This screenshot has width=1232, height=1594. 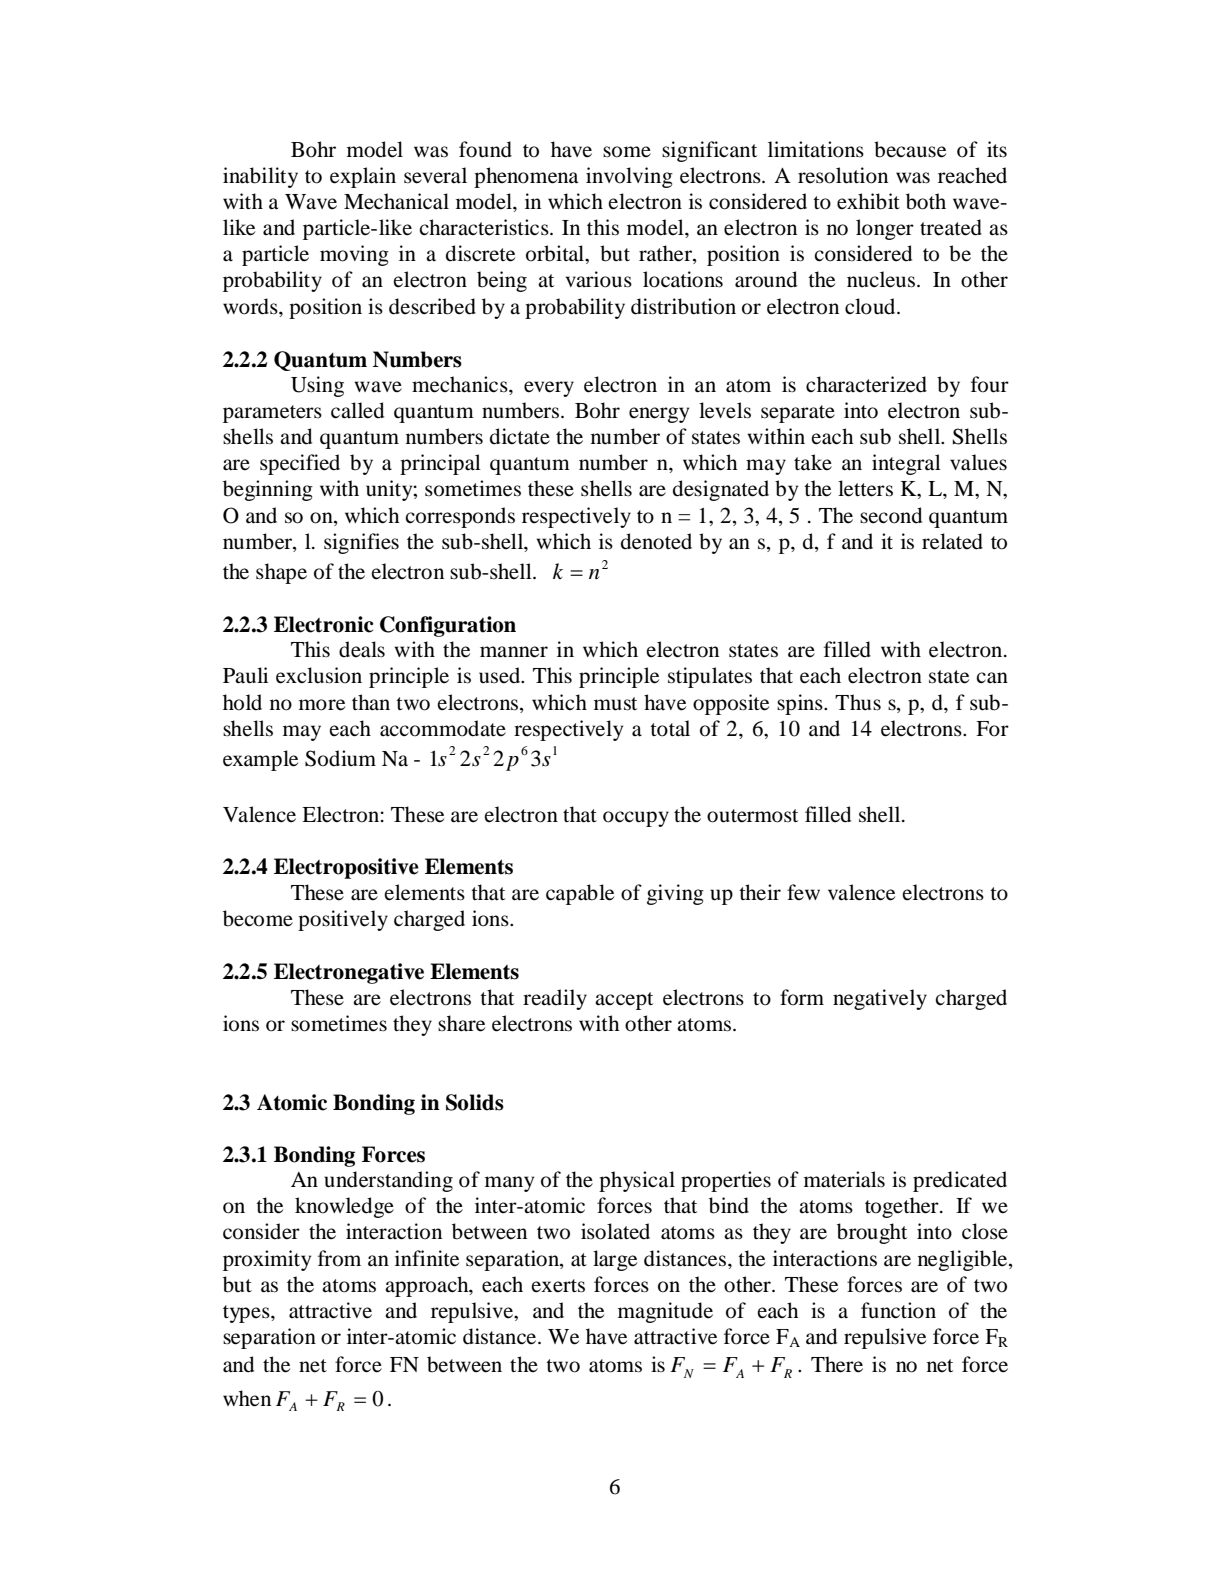 What do you see at coordinates (247, 1398) in the screenshot?
I see `when` at bounding box center [247, 1398].
